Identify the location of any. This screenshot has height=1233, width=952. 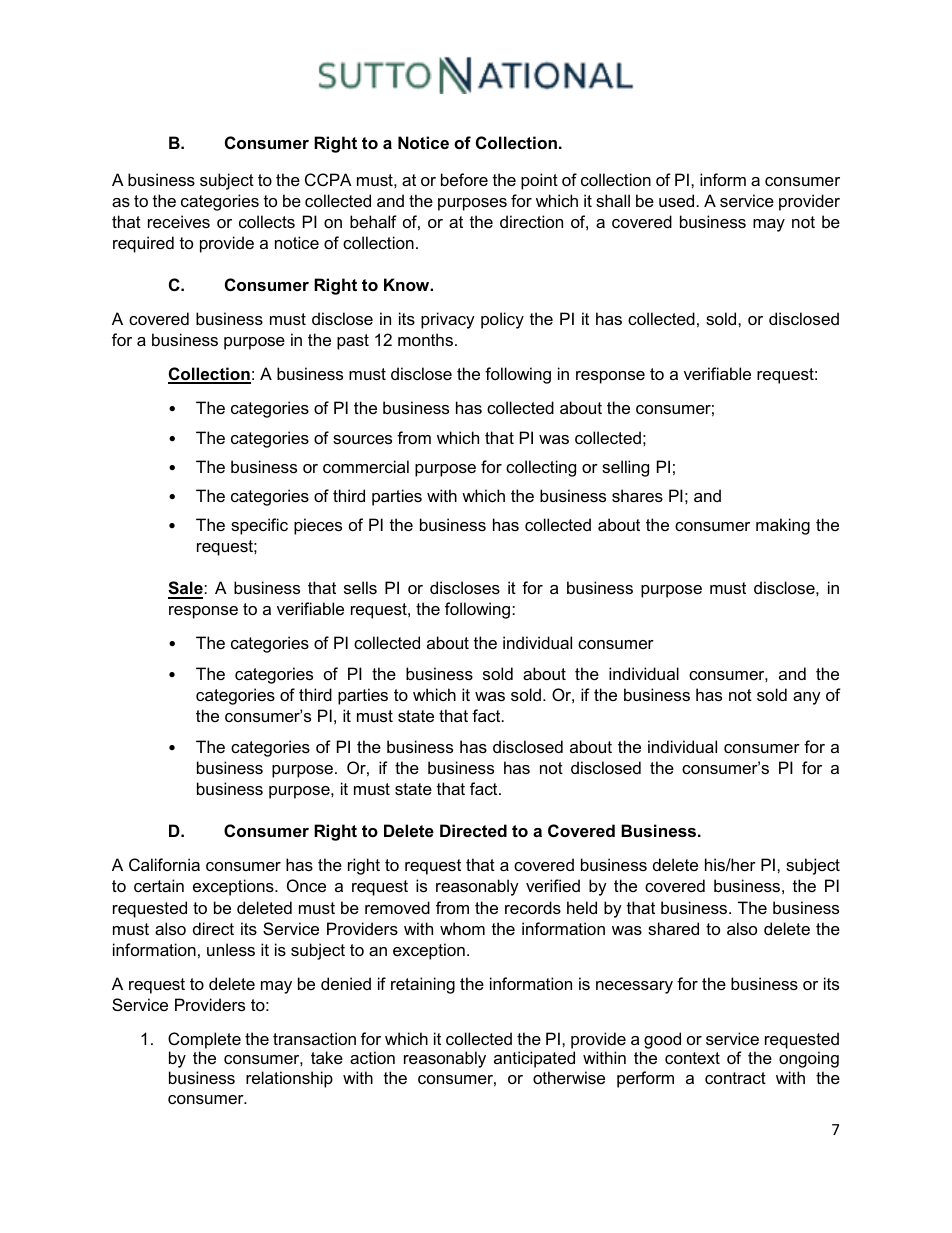
(807, 698).
